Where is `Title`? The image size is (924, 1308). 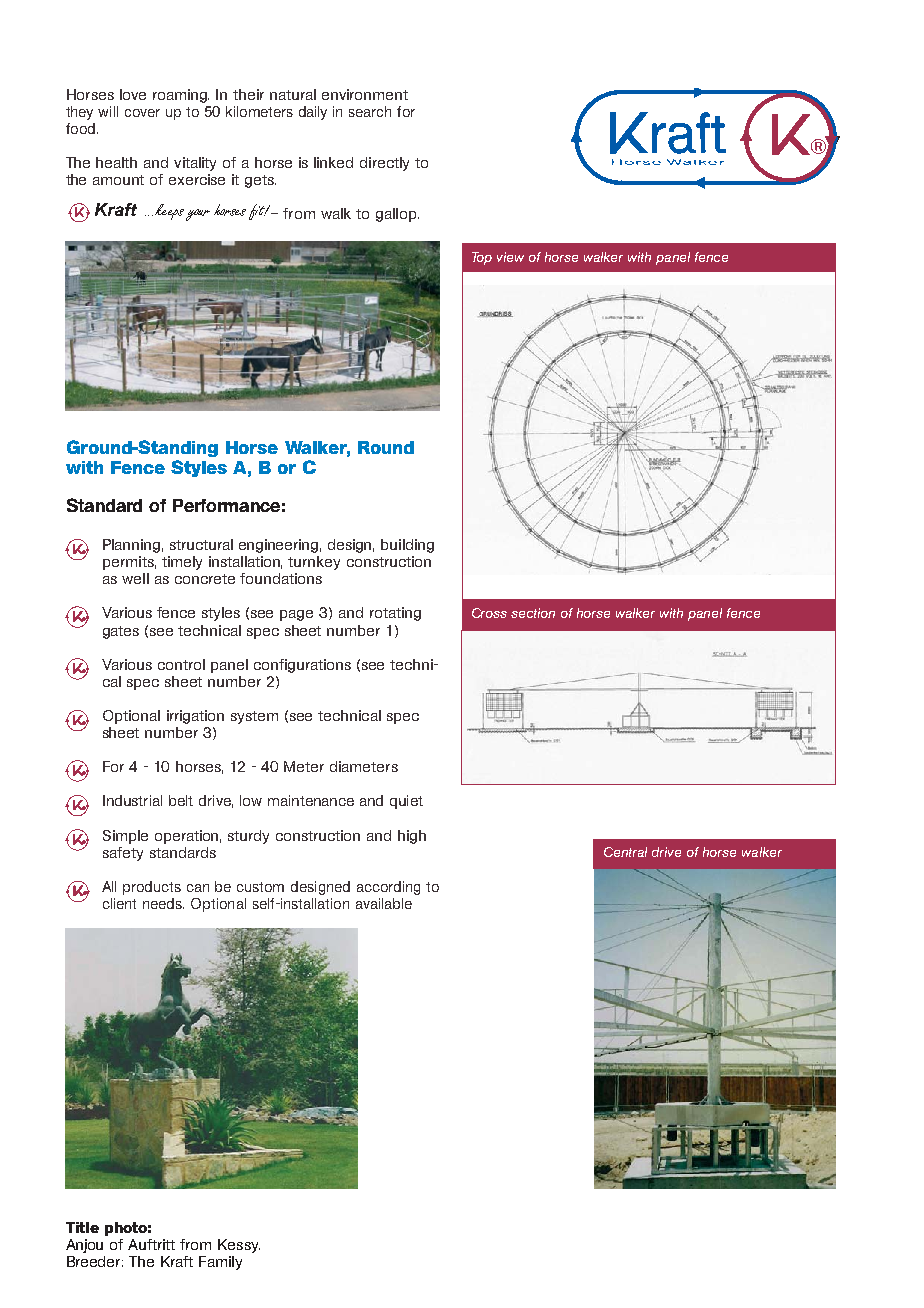
Title is located at coordinates (82, 1227).
